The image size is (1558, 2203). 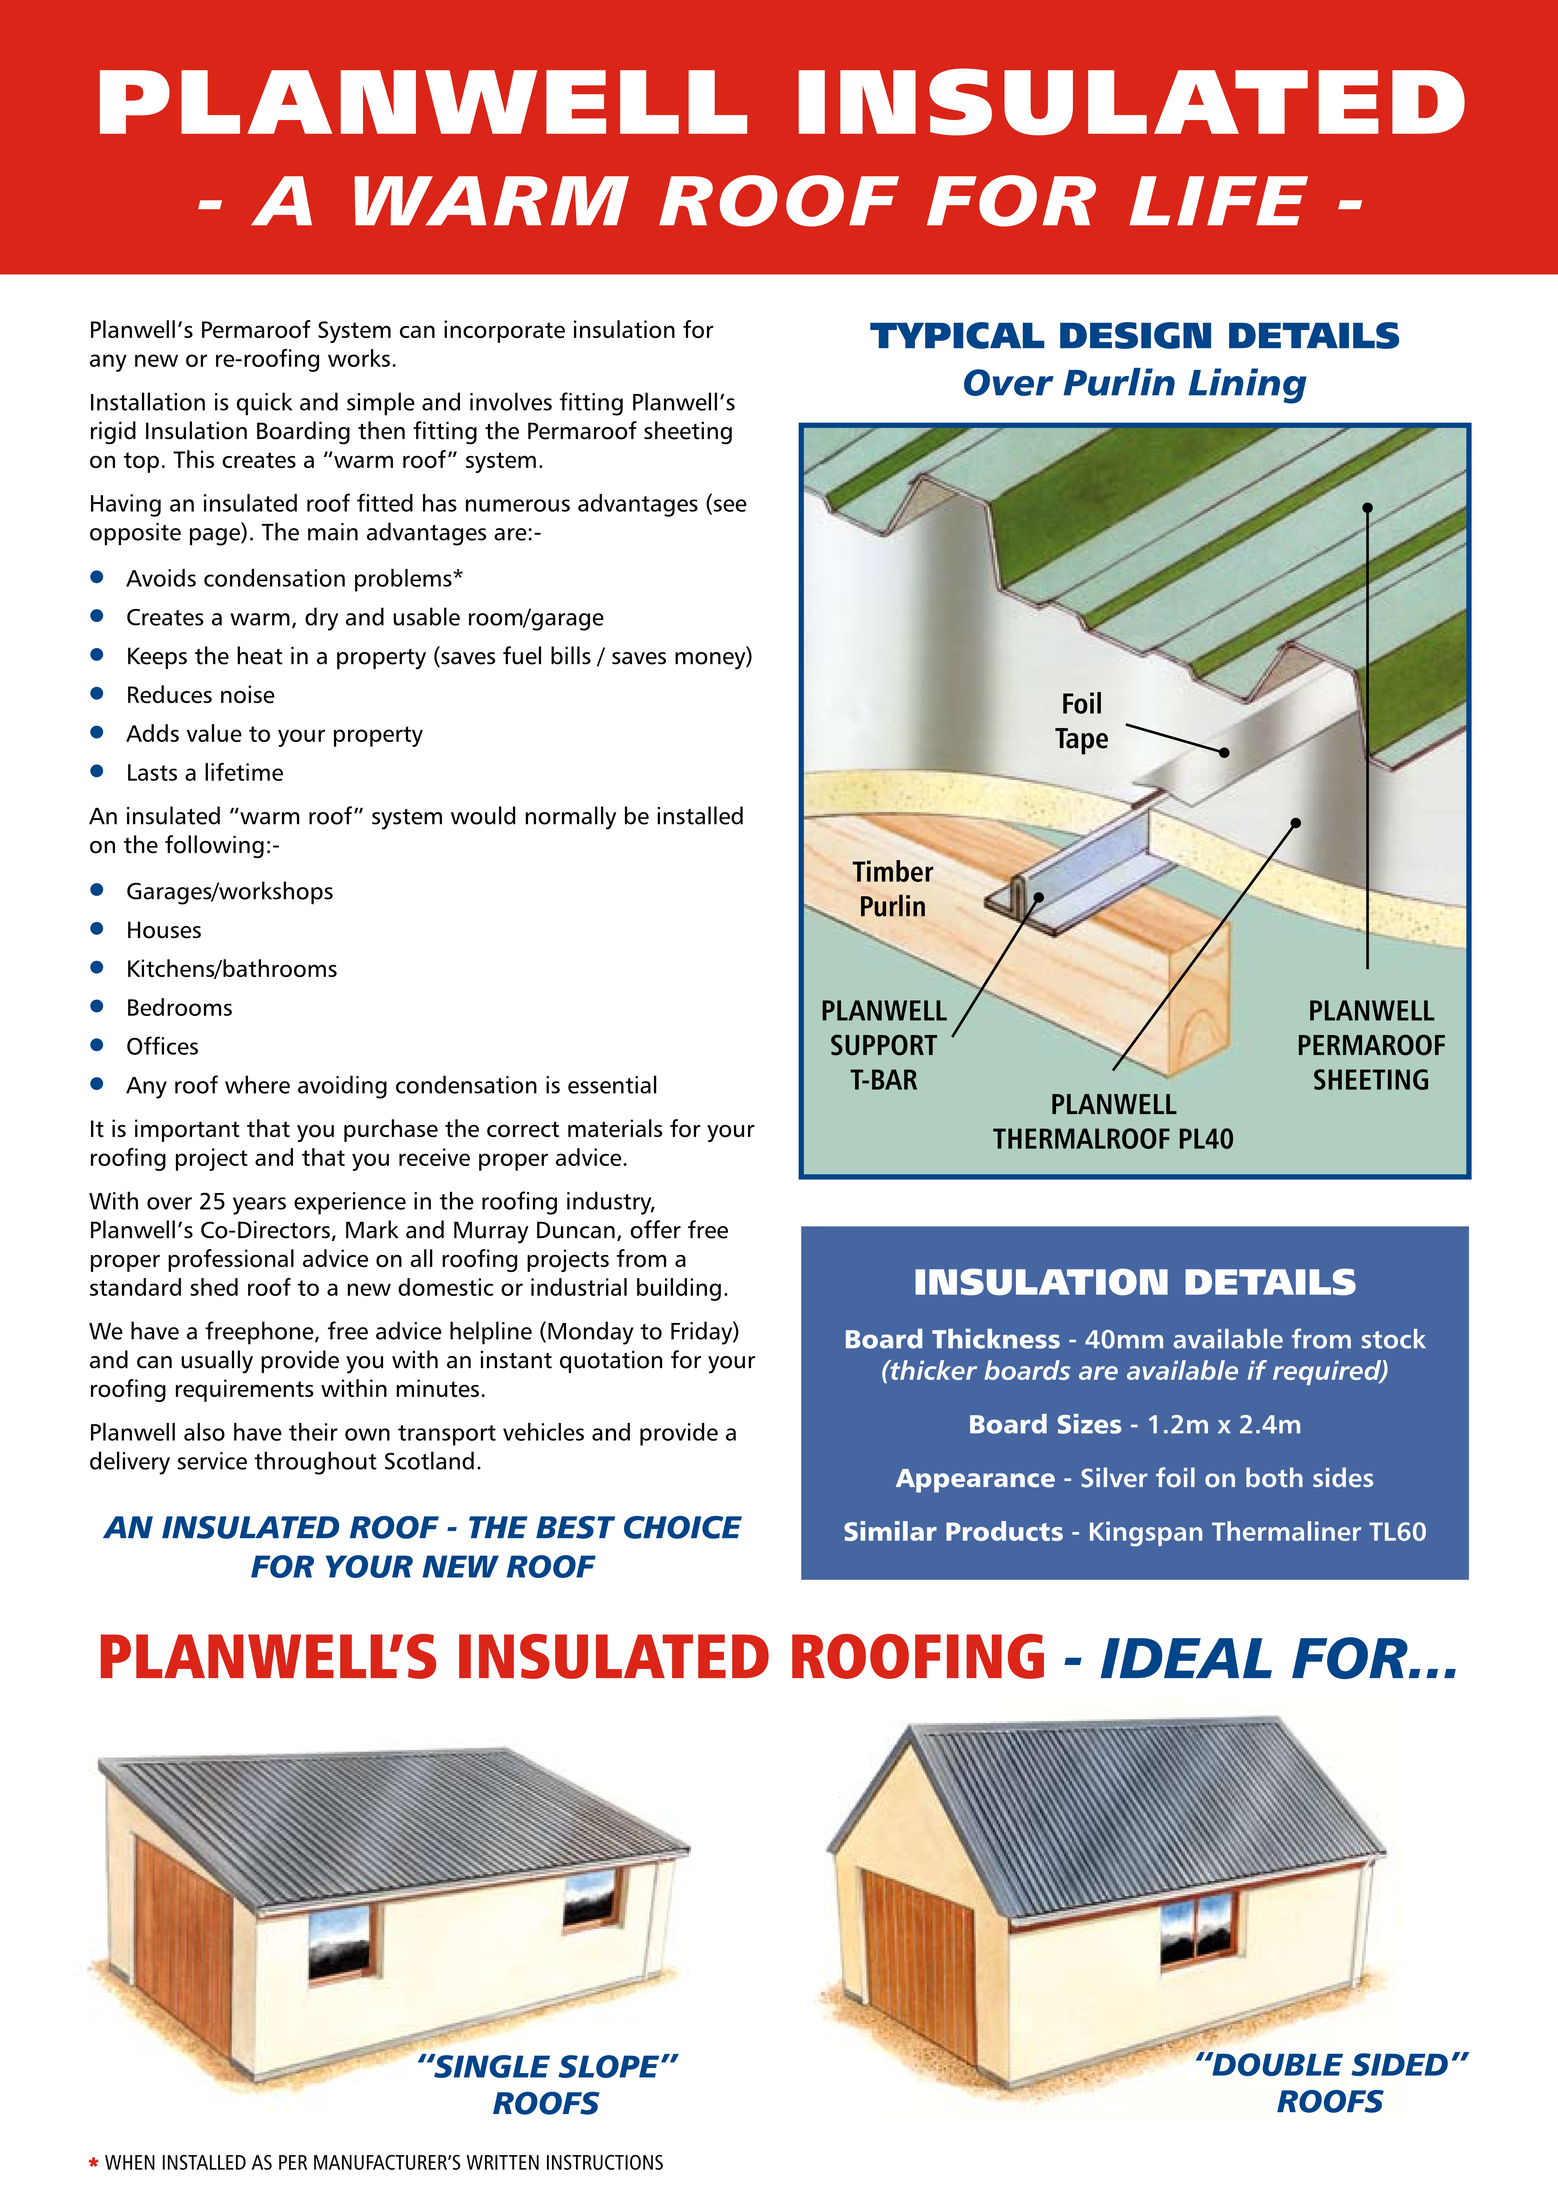 What do you see at coordinates (1248, 386) in the document?
I see `Lining` at bounding box center [1248, 386].
